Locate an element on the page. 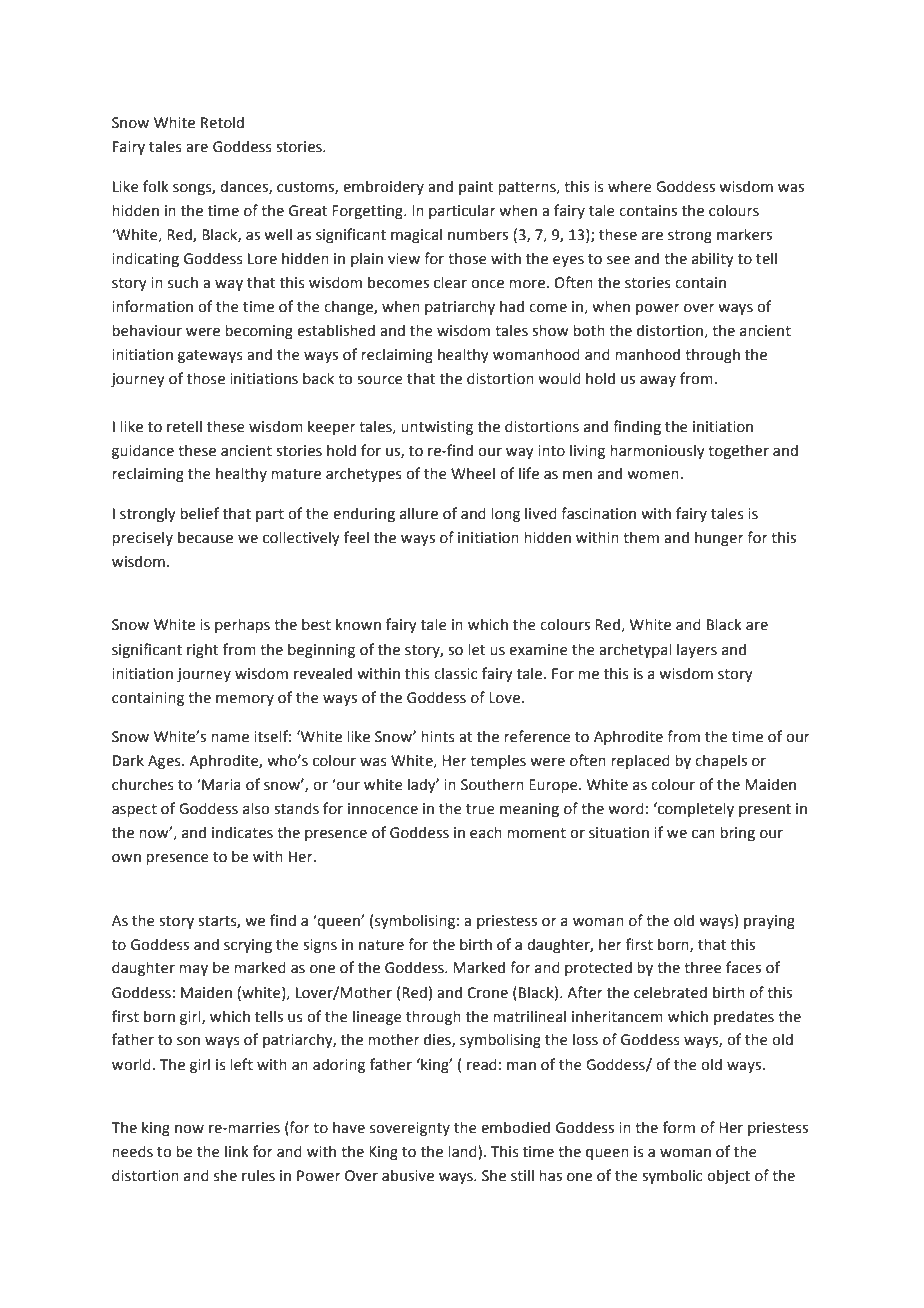  symbolic is located at coordinates (672, 1177).
